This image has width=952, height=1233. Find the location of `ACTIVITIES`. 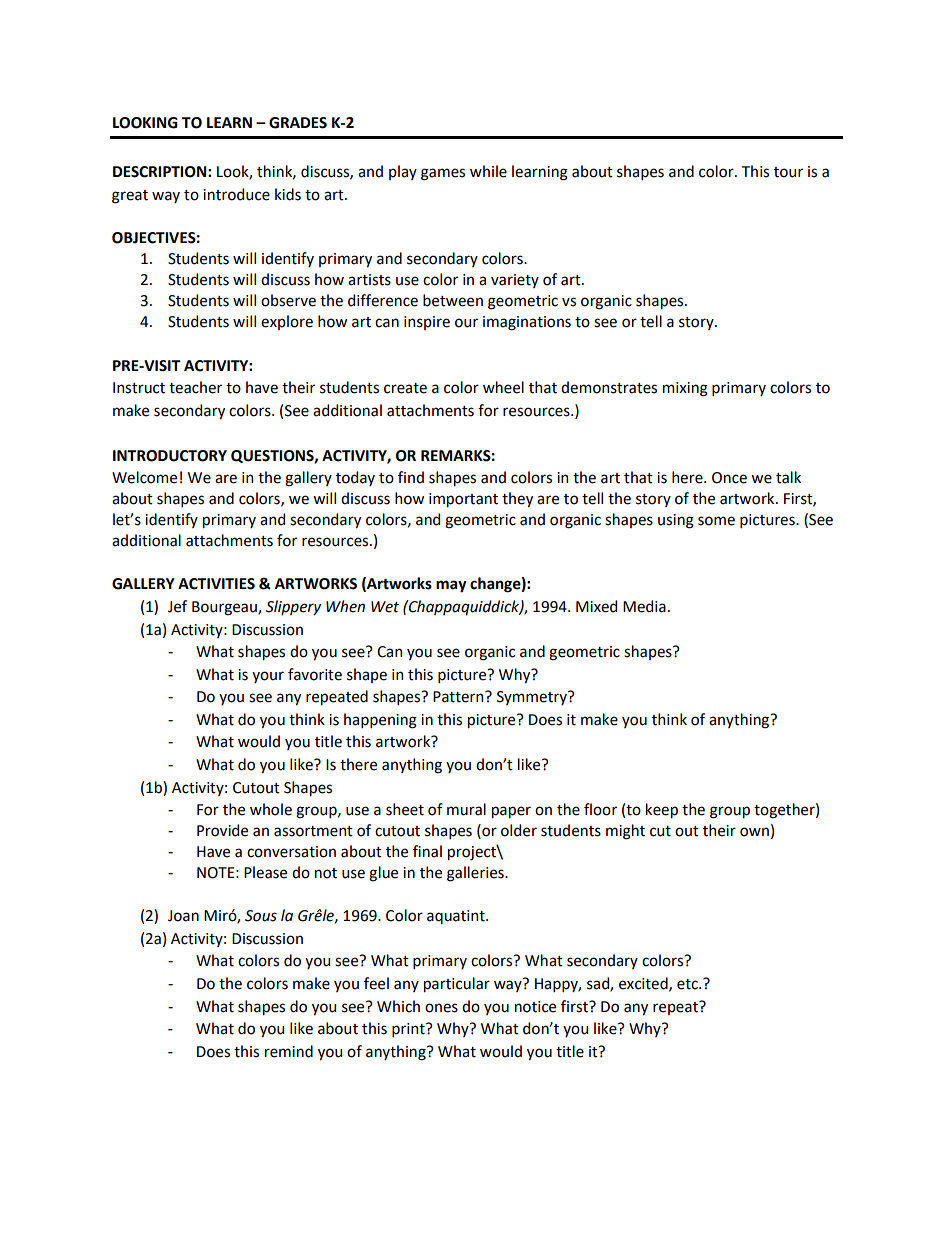

ACTIVITIES is located at coordinates (216, 584).
